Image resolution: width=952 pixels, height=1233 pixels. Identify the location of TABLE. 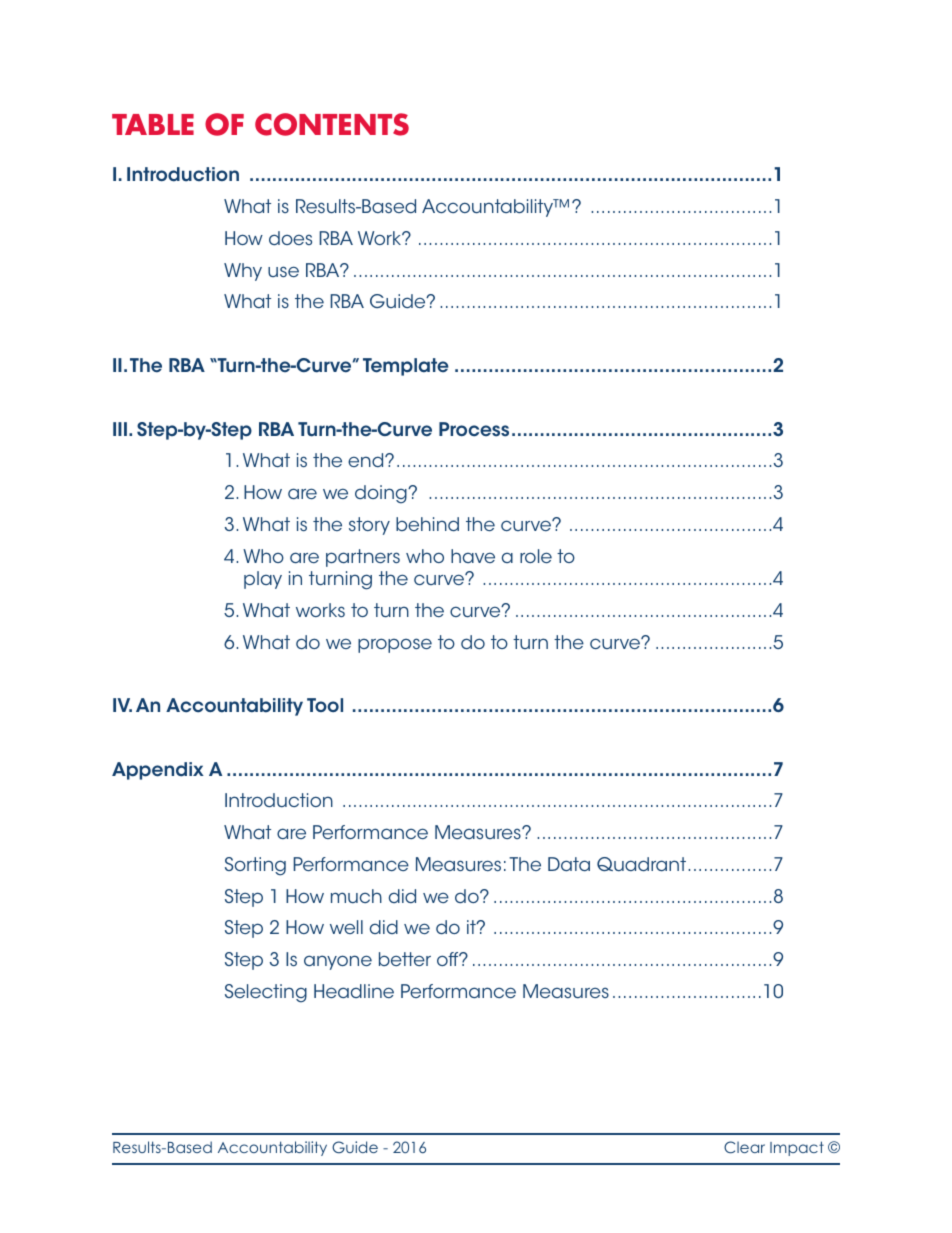
(153, 124).
